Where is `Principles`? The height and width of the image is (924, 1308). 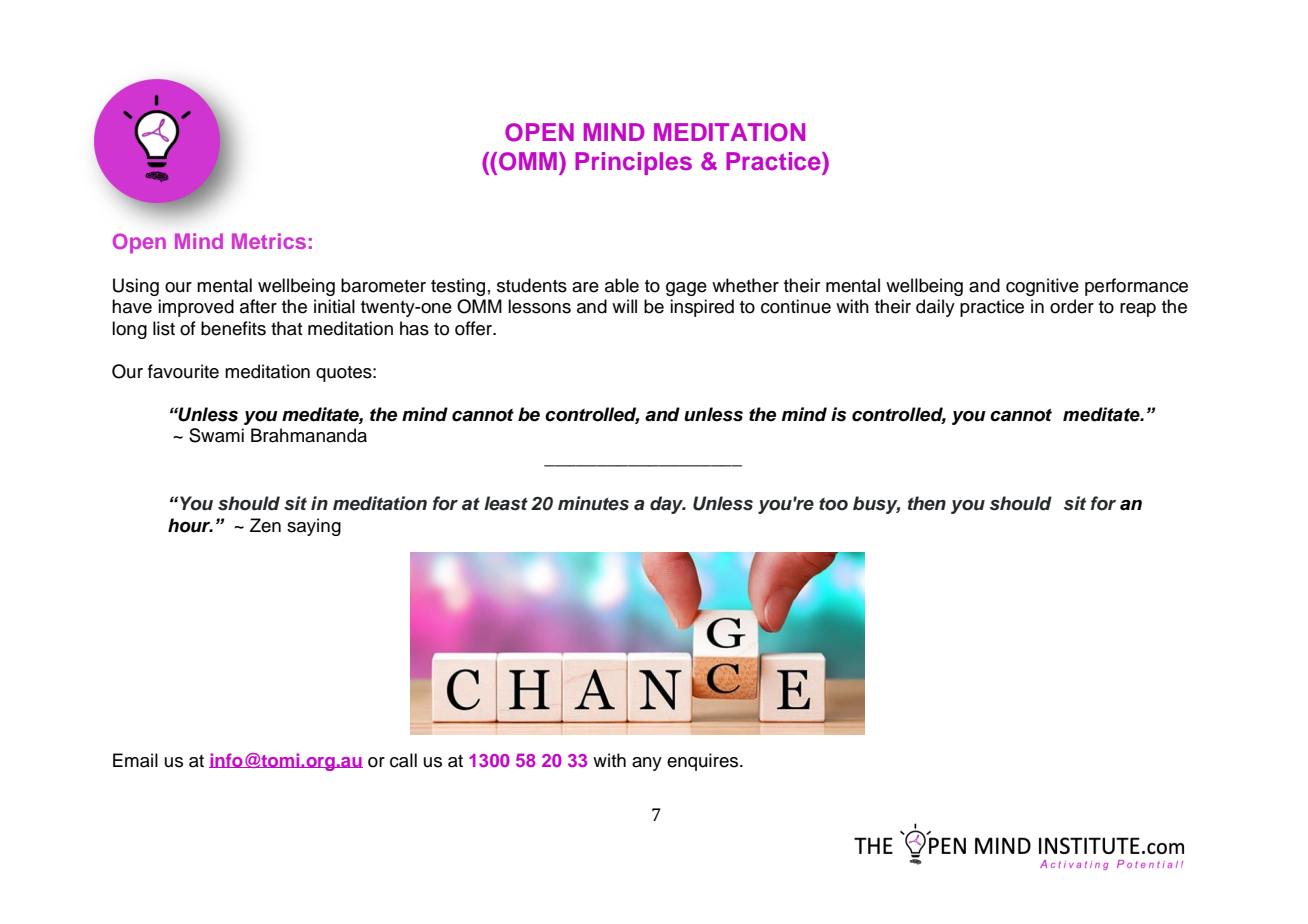 Principles is located at coordinates (633, 163).
